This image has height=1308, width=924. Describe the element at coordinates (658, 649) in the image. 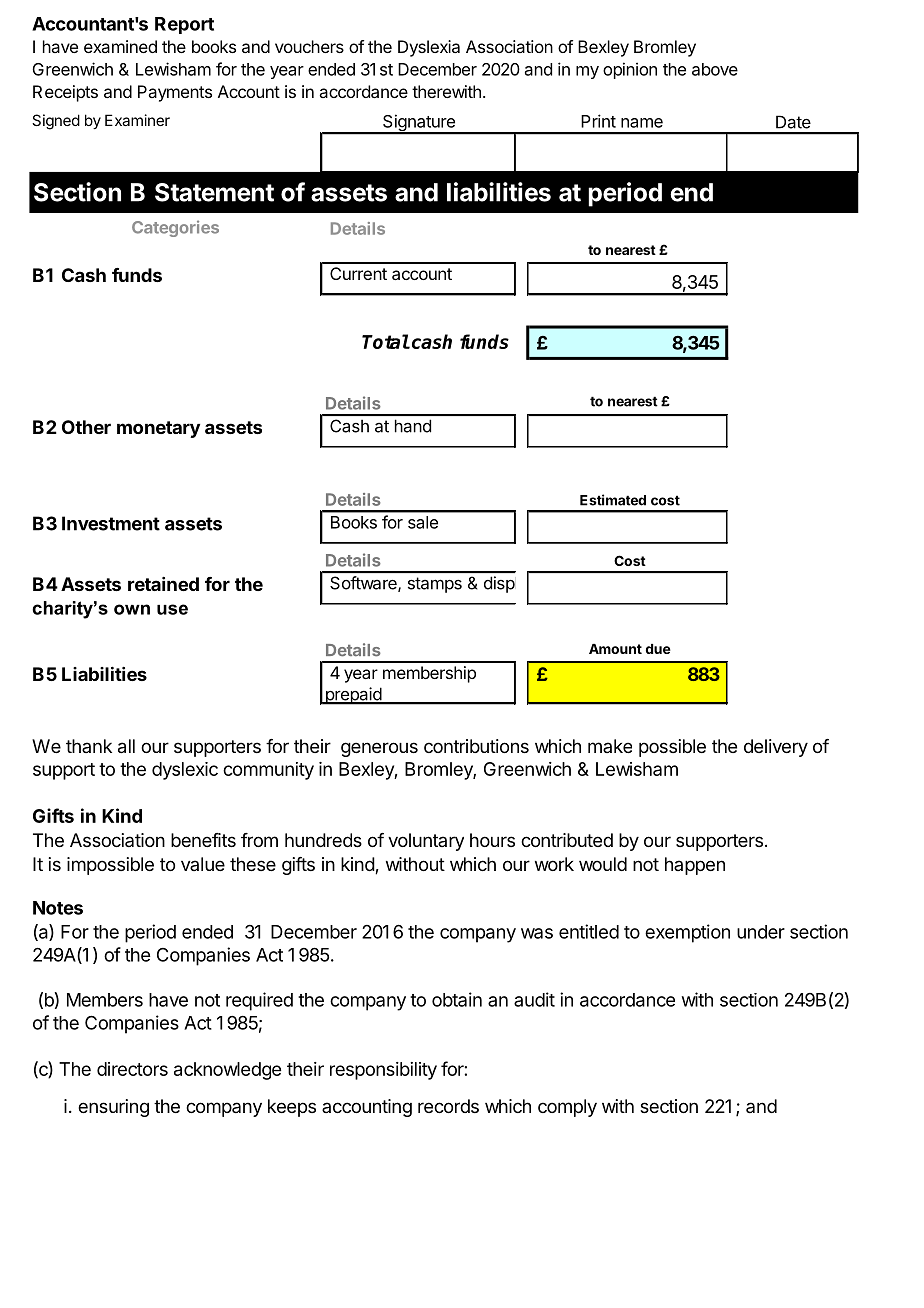

I see `due` at that location.
